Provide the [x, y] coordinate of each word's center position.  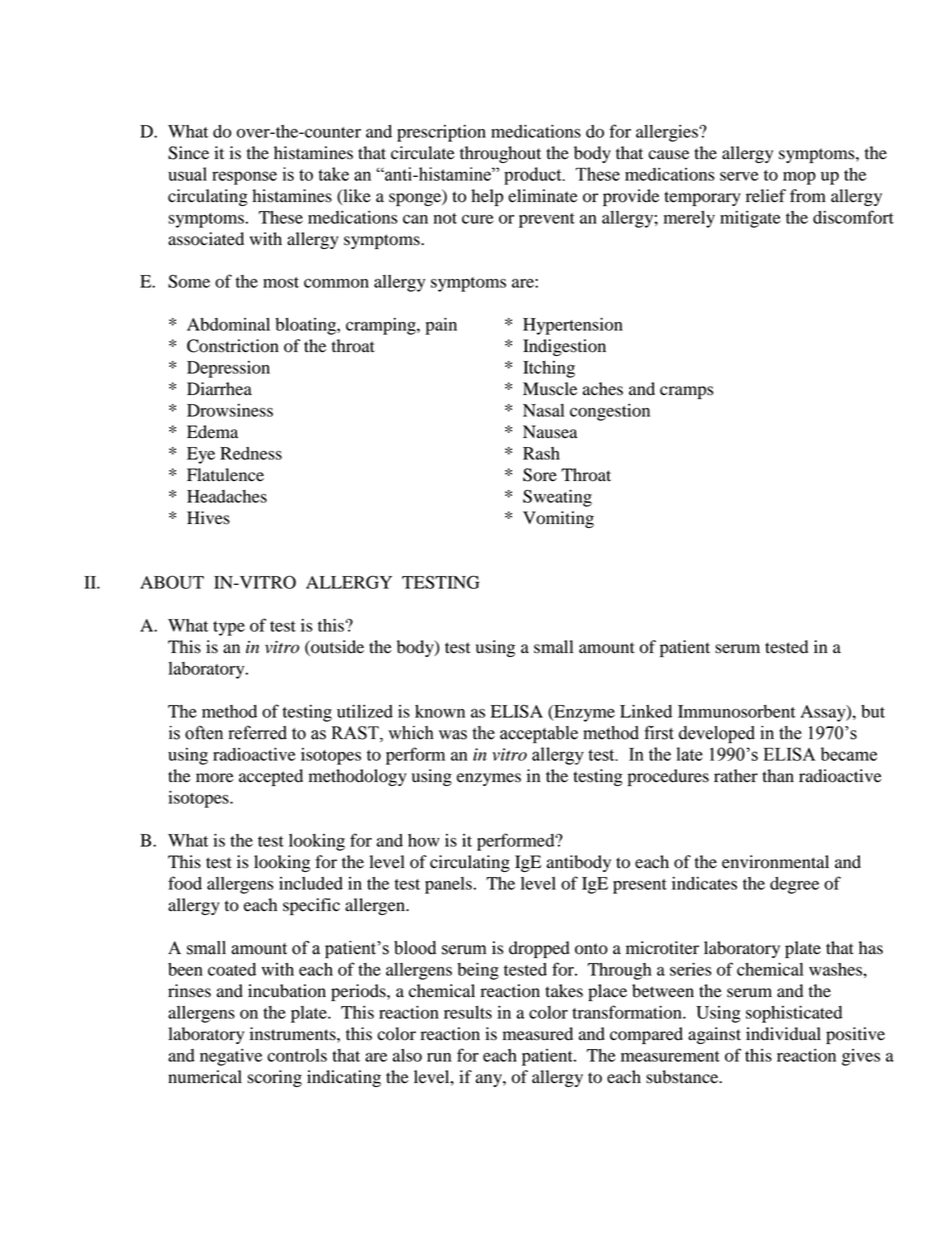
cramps [686, 392]
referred [257, 733]
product [534, 176]
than [778, 776]
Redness [251, 453]
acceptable [539, 734]
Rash [541, 453]
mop [799, 178]
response [244, 178]
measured [538, 1034]
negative [231, 1057]
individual [783, 1034]
